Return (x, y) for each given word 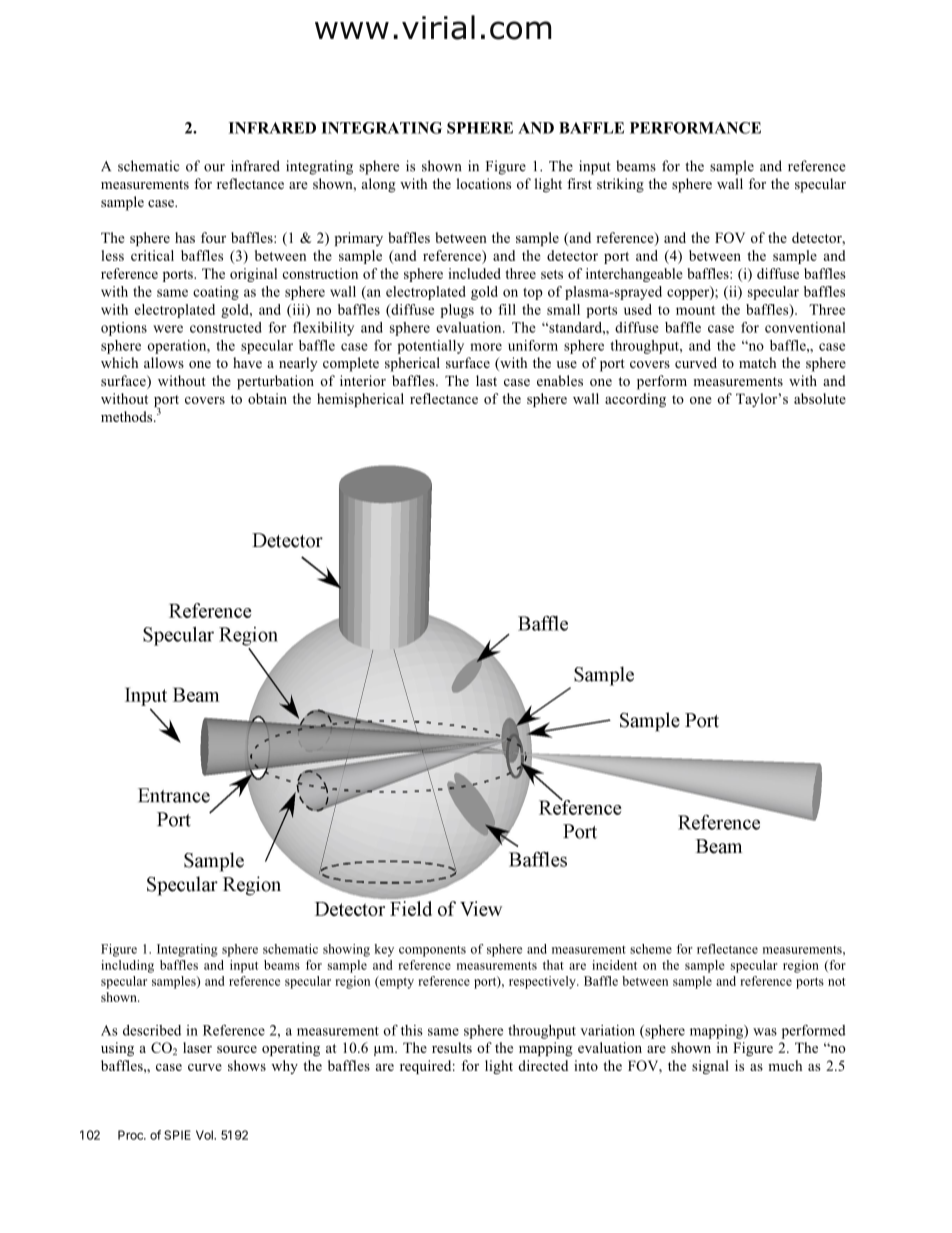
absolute (820, 398)
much (785, 1065)
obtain (267, 398)
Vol (205, 1135)
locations (483, 183)
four (213, 237)
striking (620, 185)
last (486, 380)
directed (543, 1065)
